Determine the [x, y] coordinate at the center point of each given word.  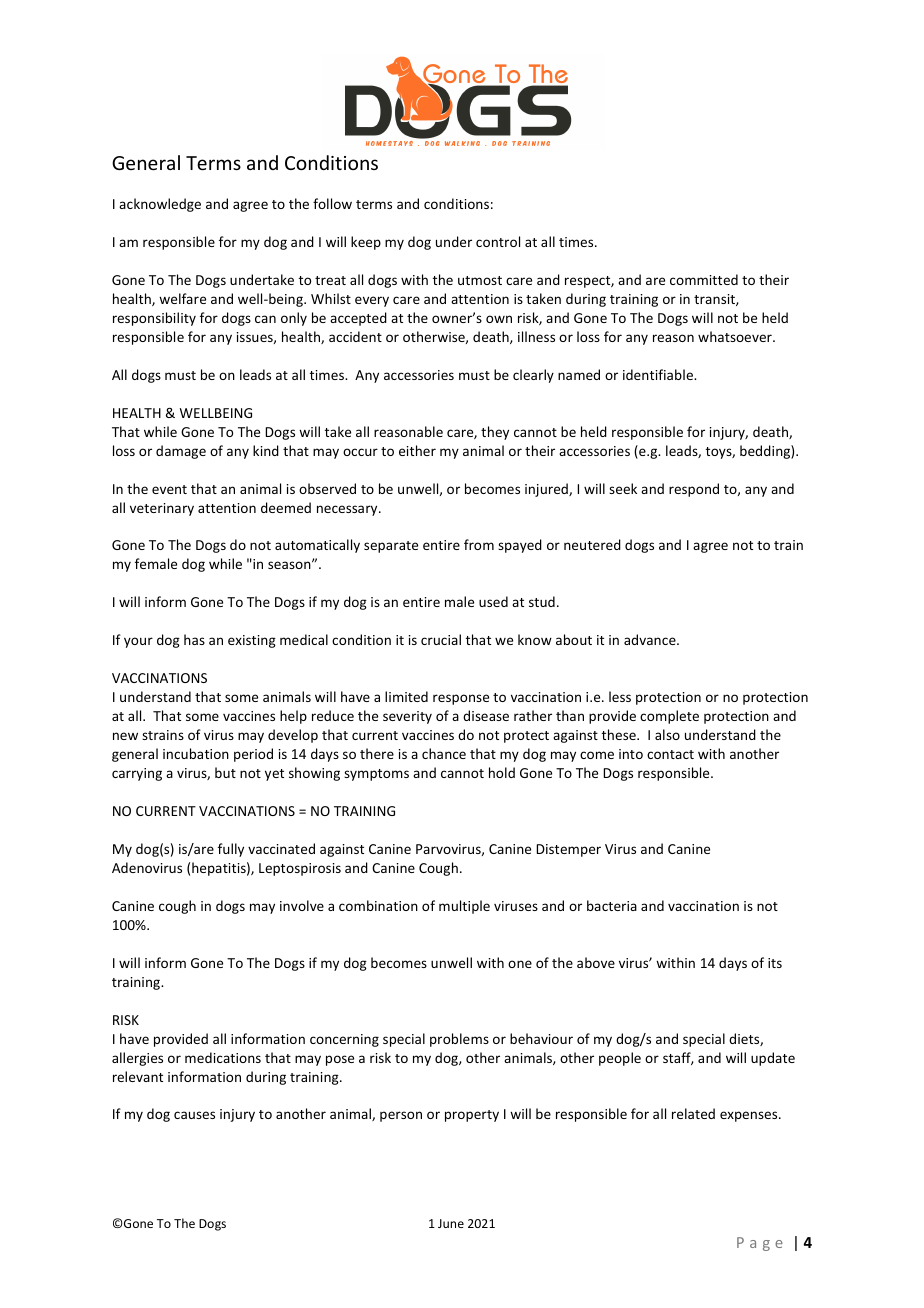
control [498, 241]
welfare [182, 298]
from [479, 544]
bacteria [612, 905]
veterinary [162, 509]
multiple [464, 907]
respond [694, 490]
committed [704, 279]
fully [231, 850]
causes [194, 1115]
